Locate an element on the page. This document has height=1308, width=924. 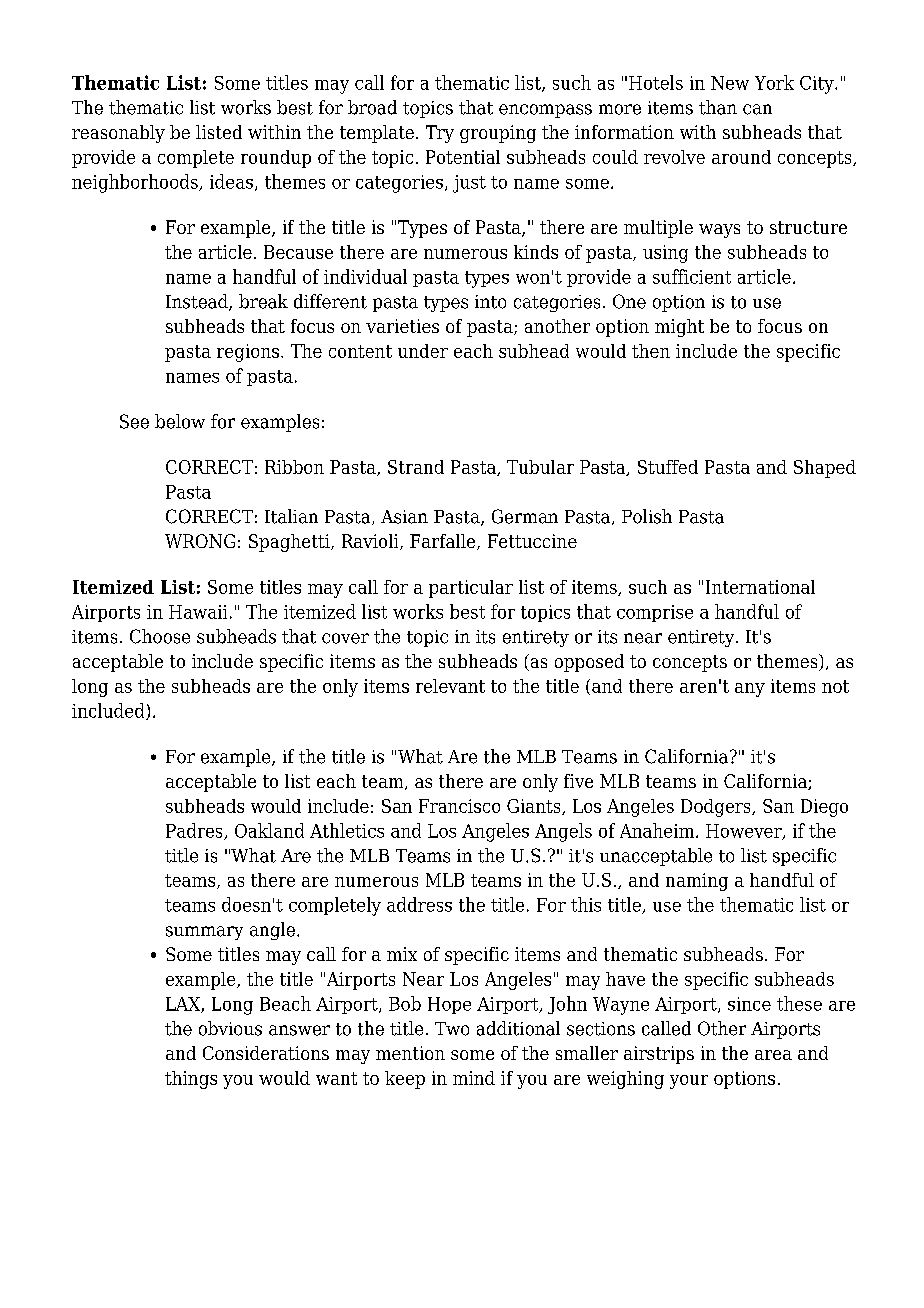
area is located at coordinates (773, 1055).
